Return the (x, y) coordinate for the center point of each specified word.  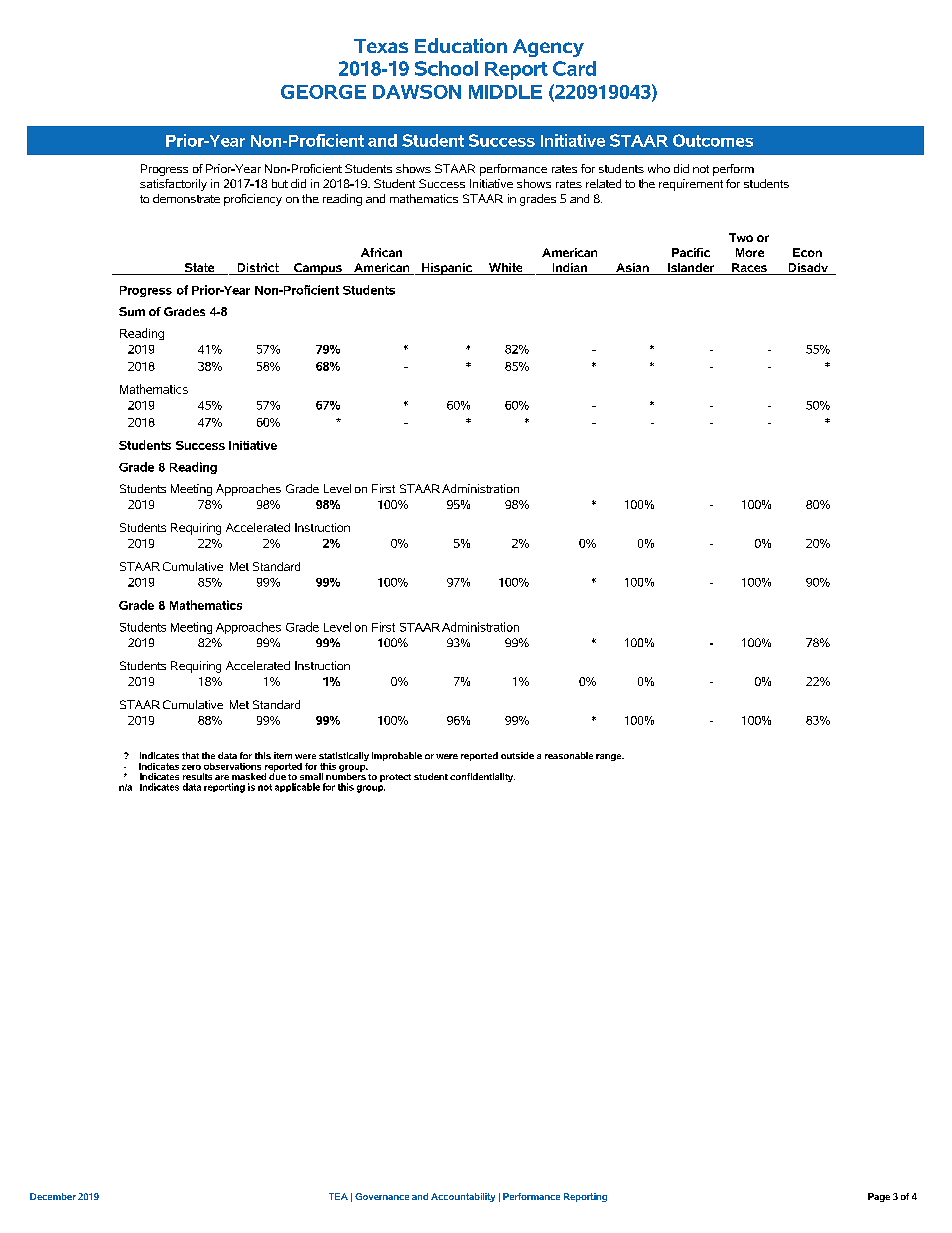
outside (517, 755)
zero (191, 767)
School (446, 68)
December (53, 1196)
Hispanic (447, 269)
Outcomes (713, 140)
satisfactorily (173, 185)
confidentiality (482, 777)
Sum (132, 311)
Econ (807, 252)
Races (749, 269)
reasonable (569, 755)
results (197, 776)
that (190, 755)
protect (395, 778)
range (610, 757)
